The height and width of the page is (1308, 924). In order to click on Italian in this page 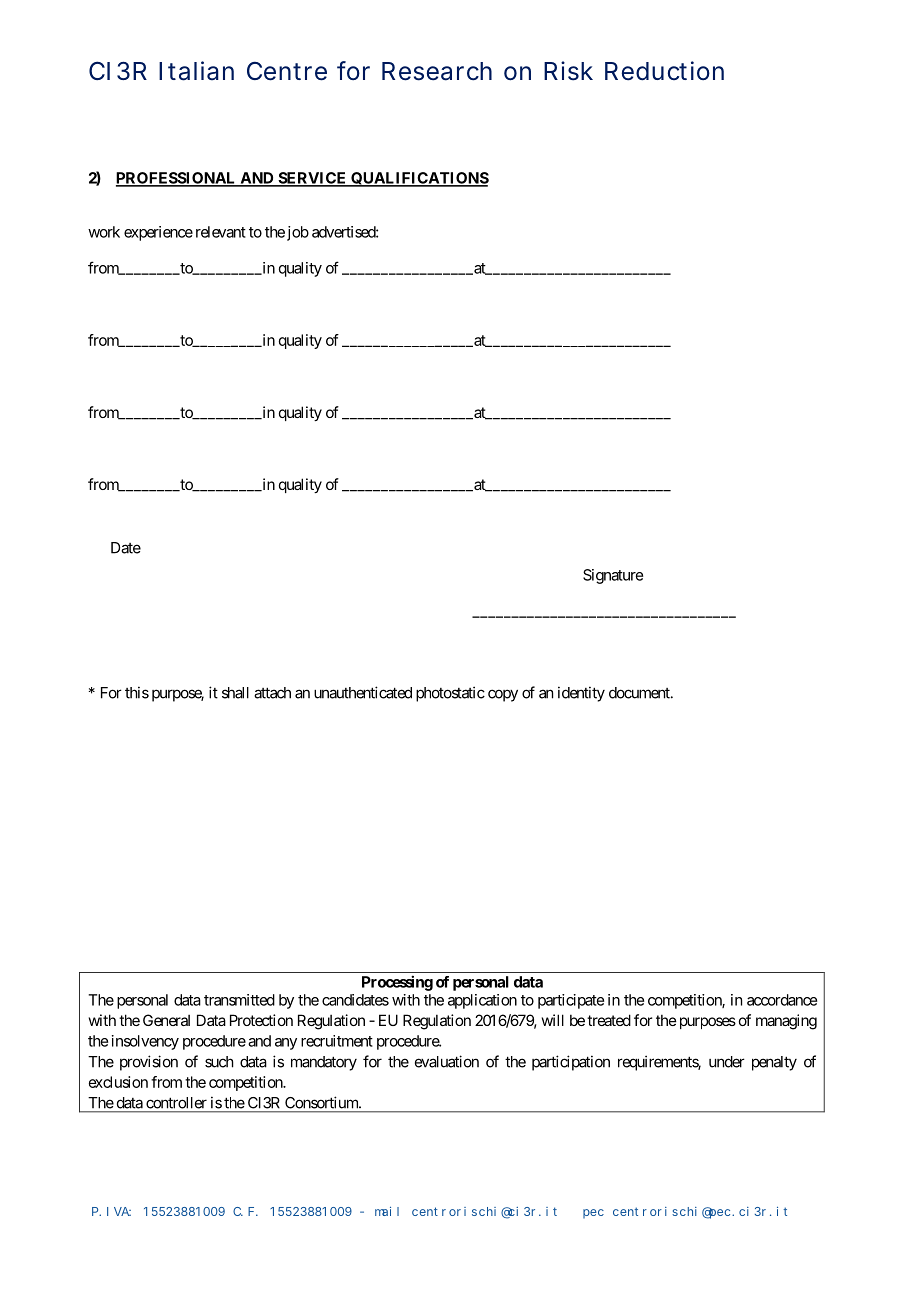, I will do `click(196, 71)`.
